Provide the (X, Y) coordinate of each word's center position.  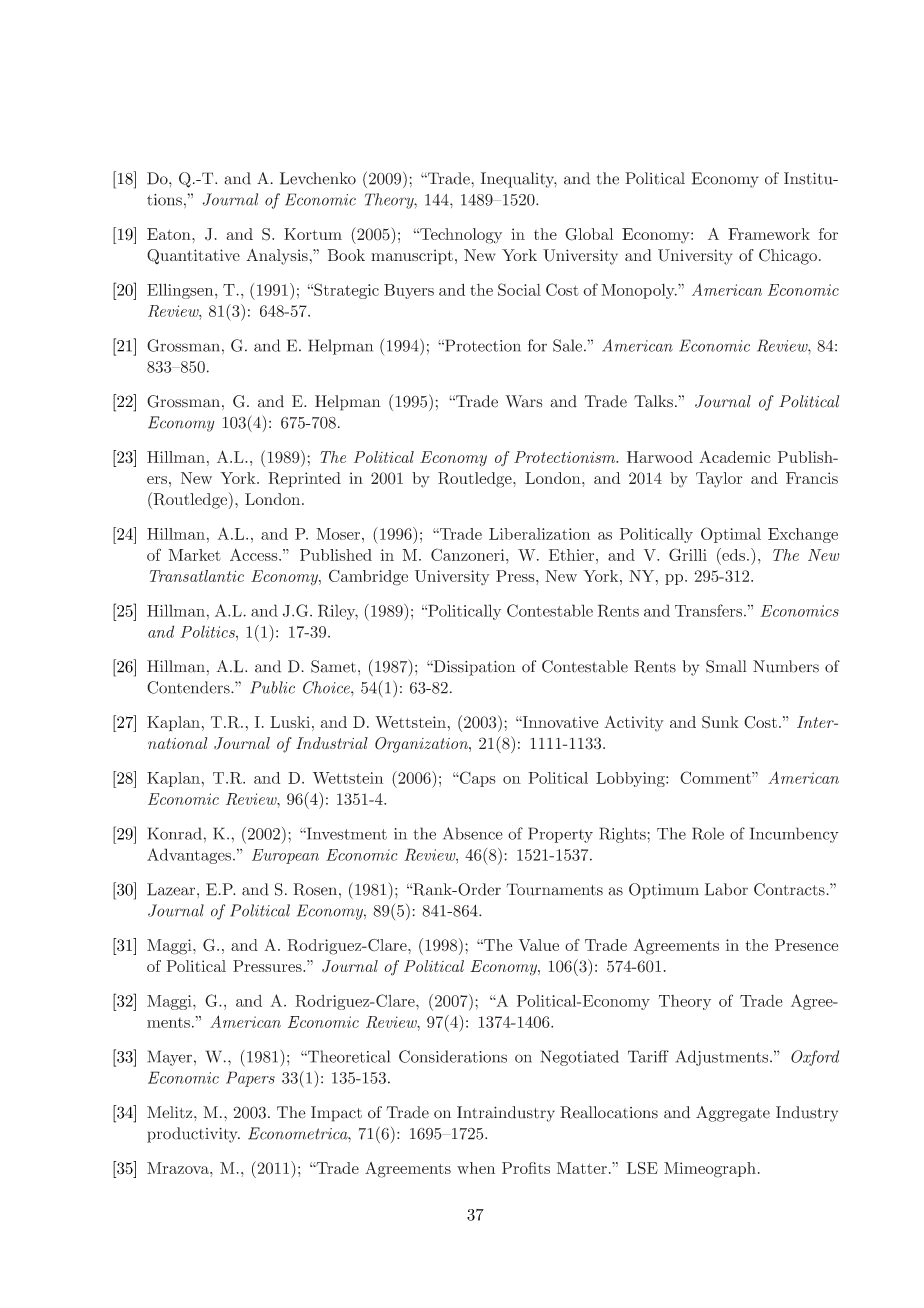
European (285, 856)
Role (708, 833)
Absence (473, 833)
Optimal (731, 535)
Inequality (519, 180)
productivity (193, 1135)
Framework (769, 234)
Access (255, 554)
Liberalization (539, 534)
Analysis (277, 257)
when (476, 1168)
